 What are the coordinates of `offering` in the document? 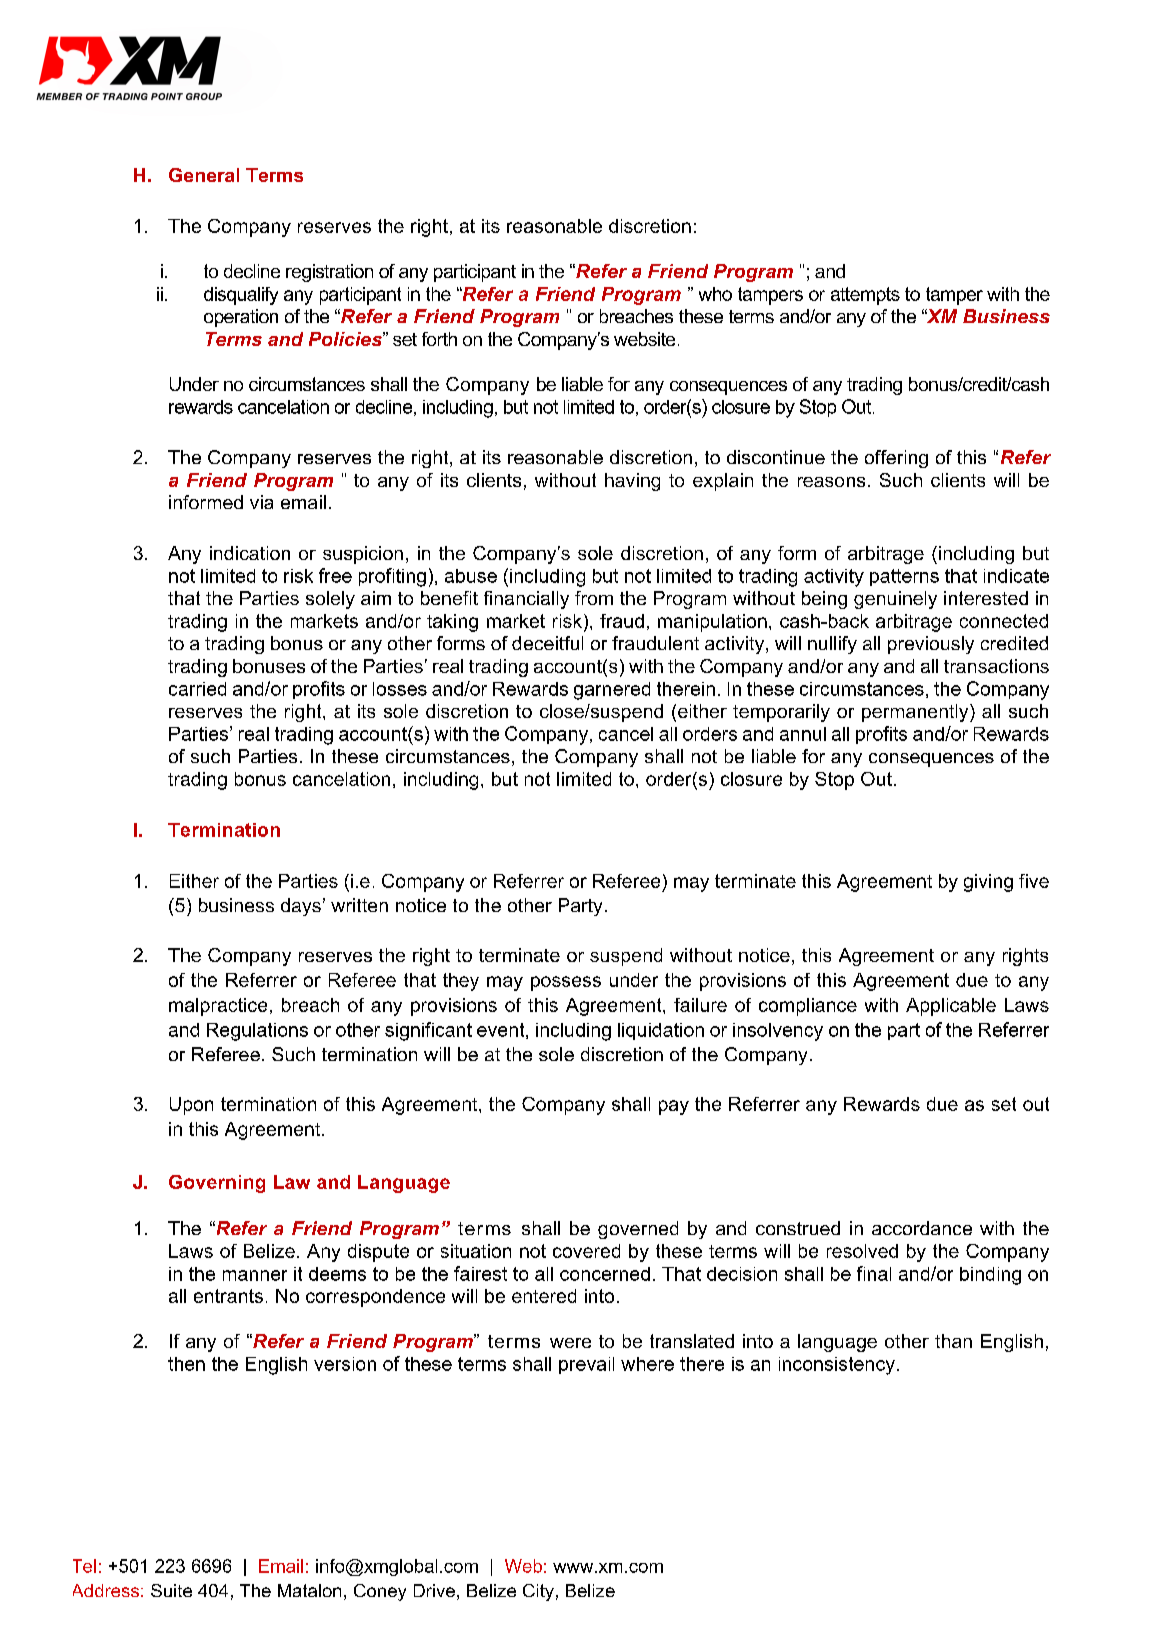 It's located at (896, 459).
